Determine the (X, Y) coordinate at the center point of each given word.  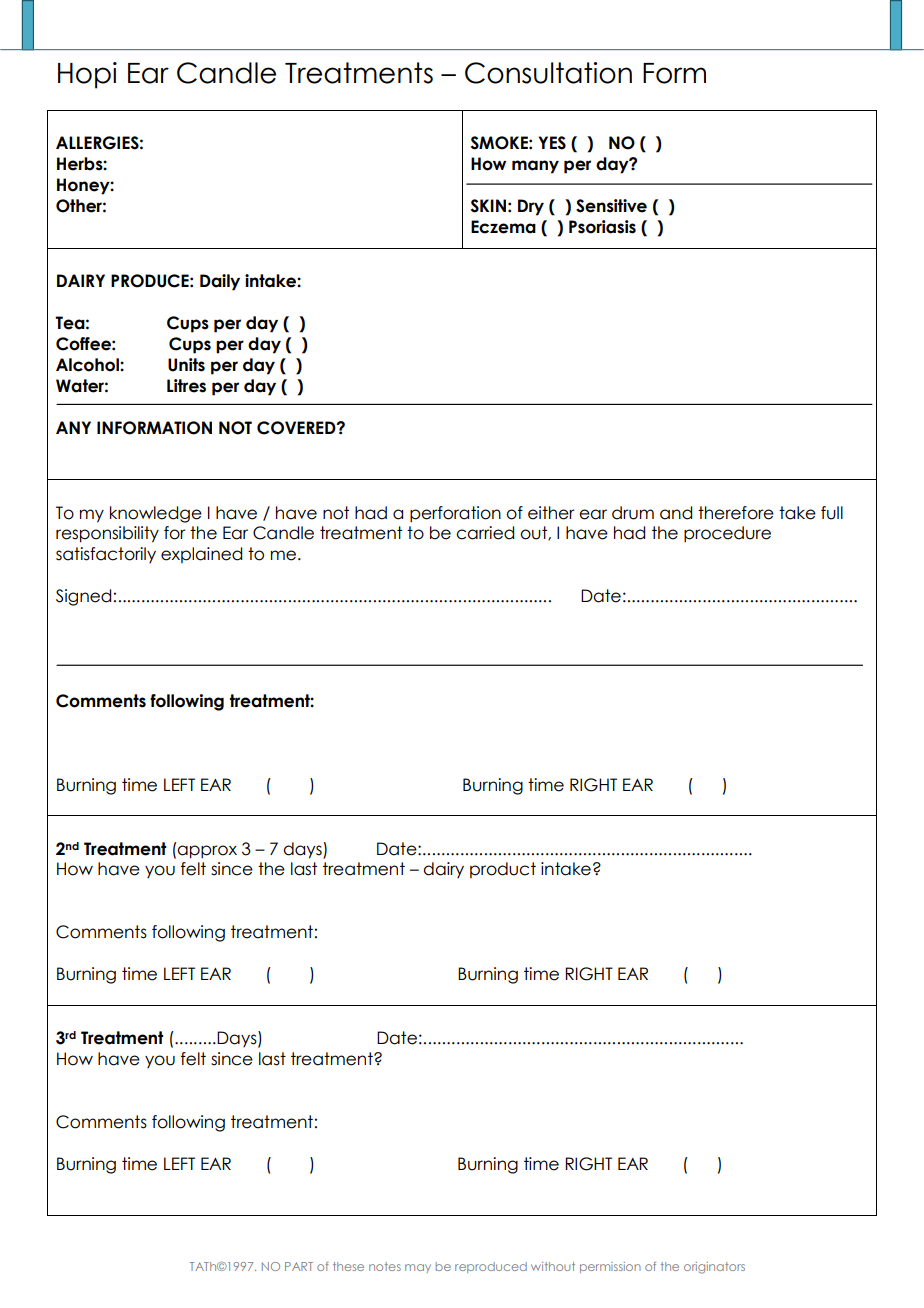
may (418, 1268)
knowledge (156, 514)
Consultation (548, 73)
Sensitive (611, 206)
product (503, 870)
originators (714, 1268)
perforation (455, 514)
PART (299, 1266)
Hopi (87, 75)
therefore (736, 513)
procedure (727, 534)
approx (207, 852)
